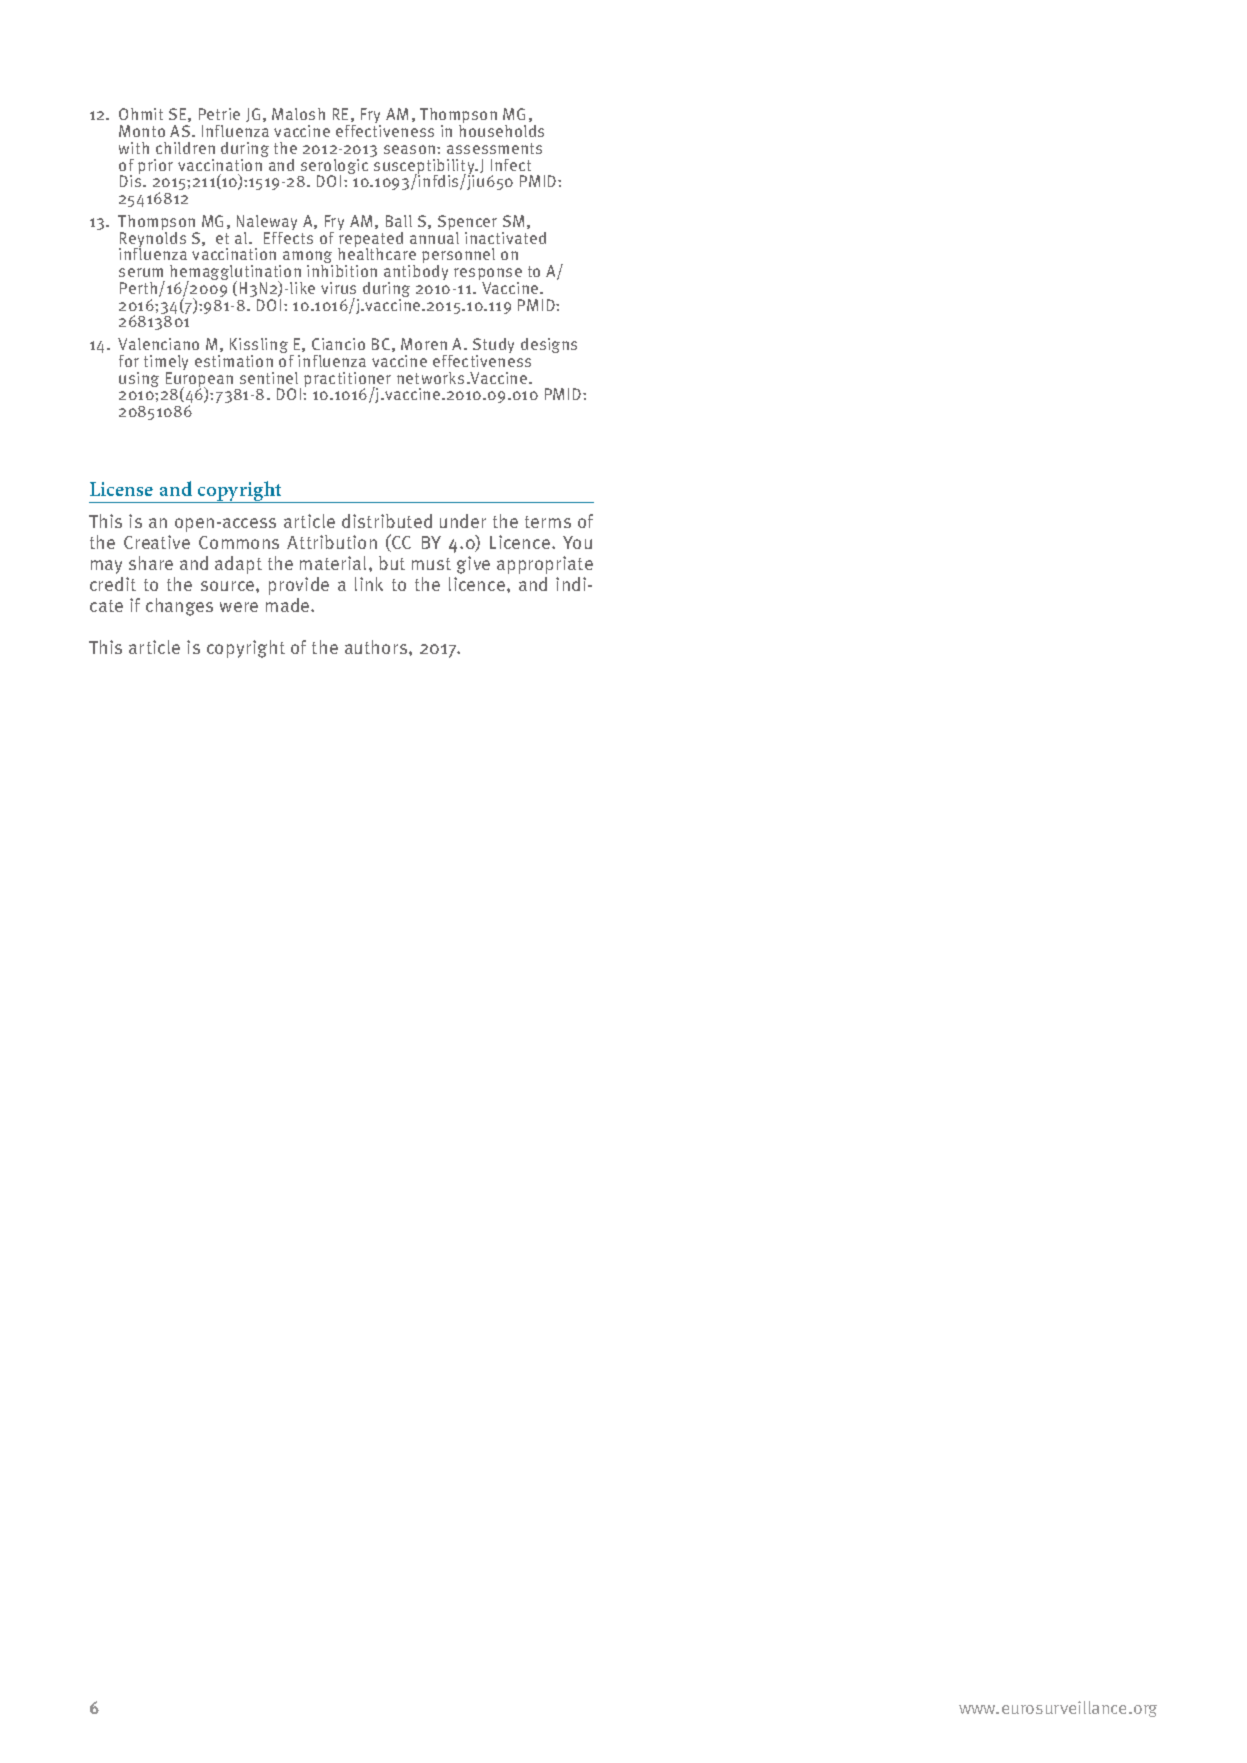 This screenshot has width=1247, height=1763. What do you see at coordinates (121, 489) in the screenshot?
I see `License` at bounding box center [121, 489].
